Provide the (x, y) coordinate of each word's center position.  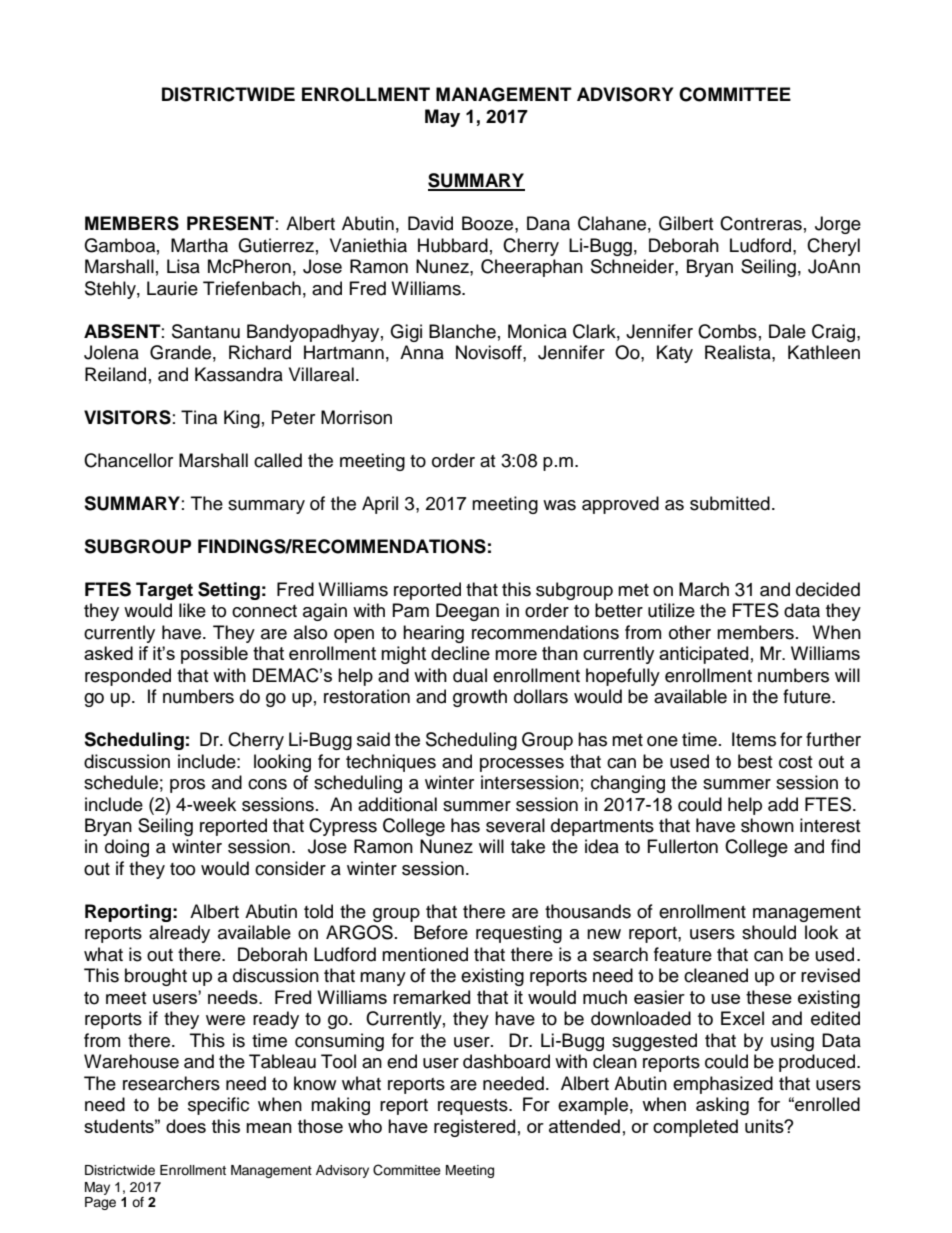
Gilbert (686, 223)
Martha (199, 245)
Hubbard (453, 245)
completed (695, 1128)
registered (474, 1128)
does (186, 1126)
